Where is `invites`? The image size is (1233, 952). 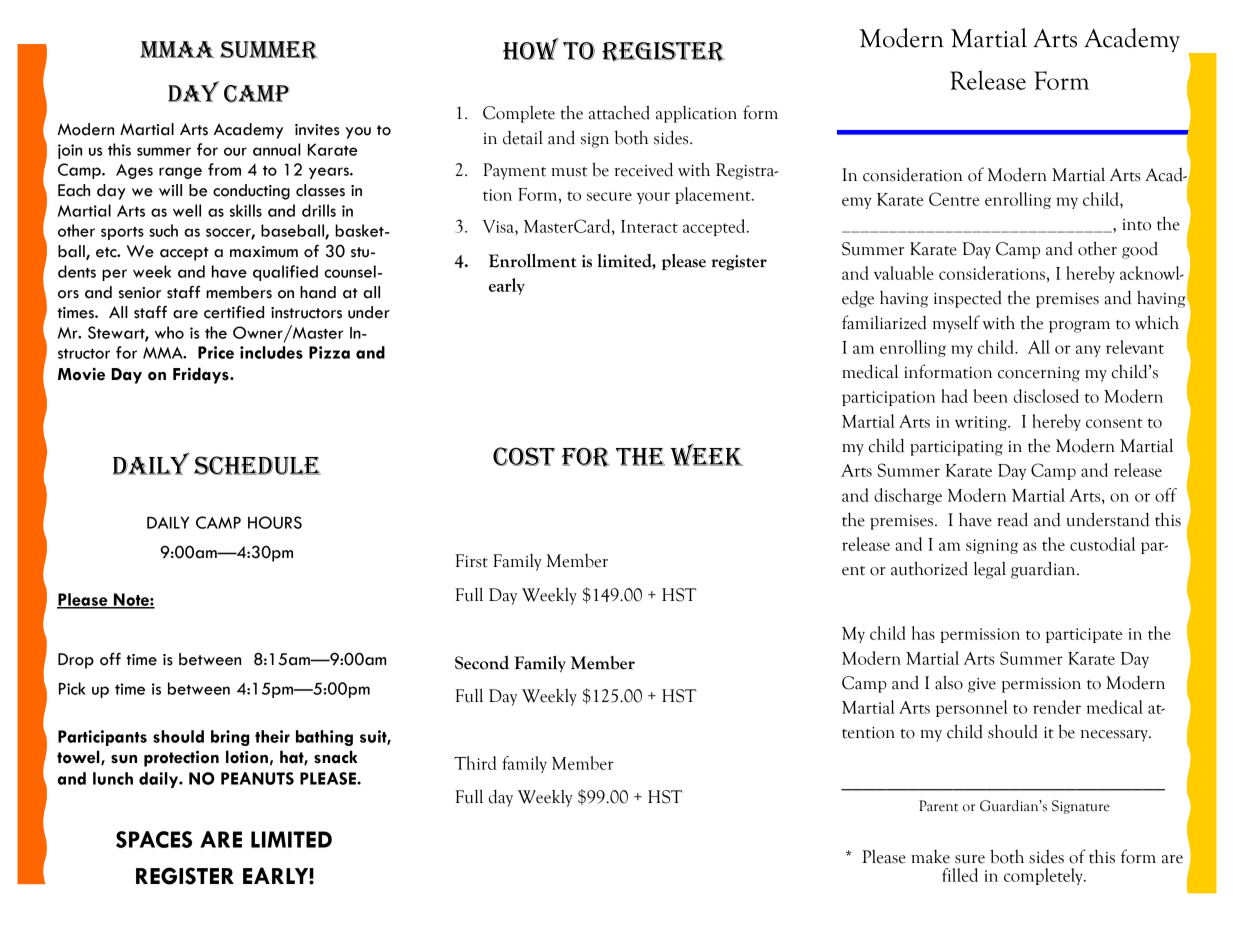
invites is located at coordinates (317, 130).
